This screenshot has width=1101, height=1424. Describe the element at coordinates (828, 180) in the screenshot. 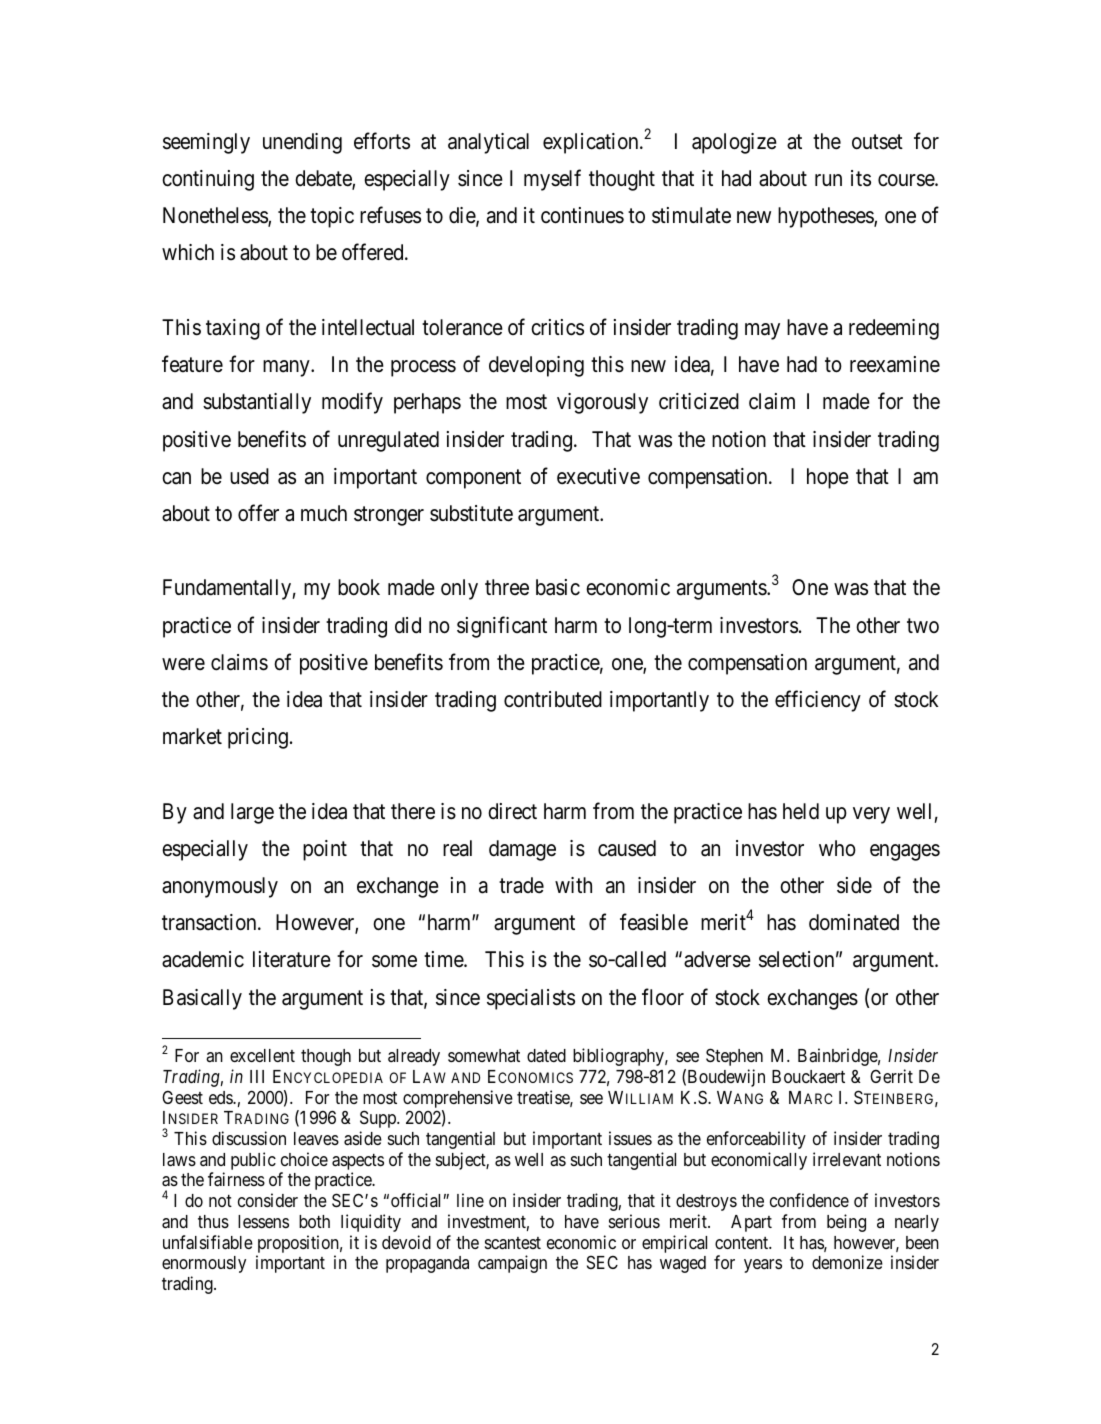

I see `run` at that location.
